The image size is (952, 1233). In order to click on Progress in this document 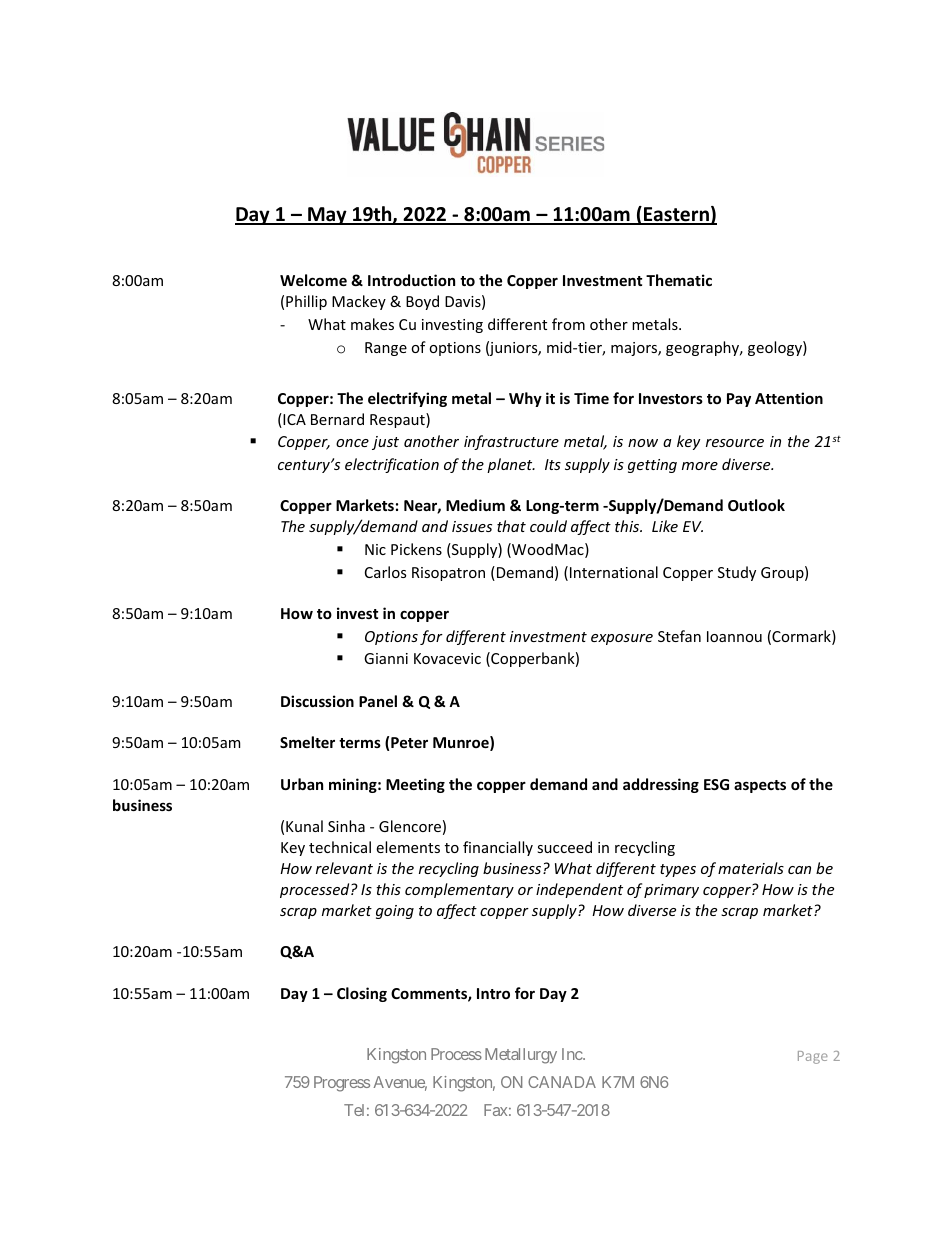, I will do `click(342, 1084)`.
